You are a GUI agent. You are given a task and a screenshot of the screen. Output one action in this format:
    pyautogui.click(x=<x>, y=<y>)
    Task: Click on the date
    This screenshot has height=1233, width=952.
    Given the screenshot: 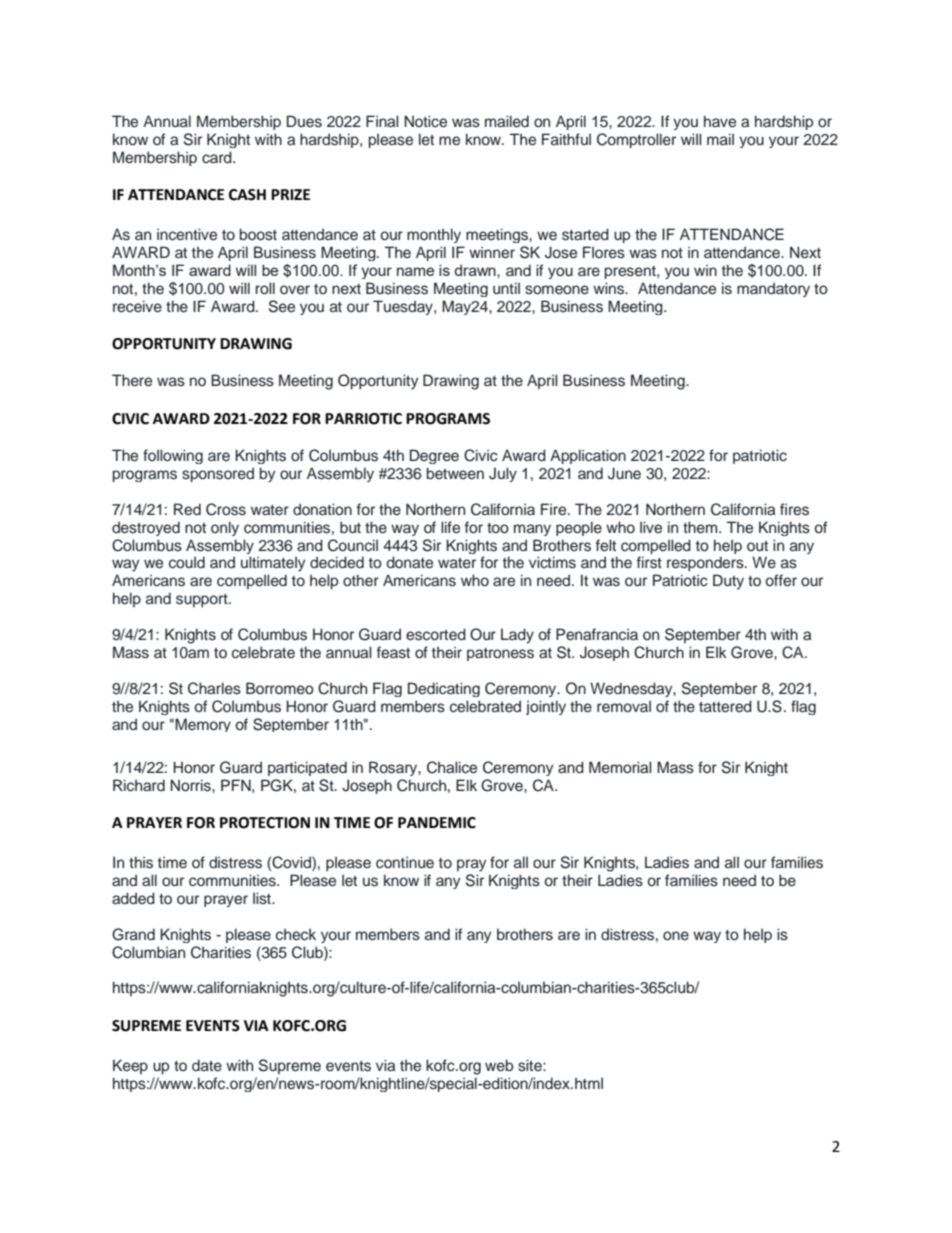 What is the action you would take?
    pyautogui.click(x=207, y=1065)
